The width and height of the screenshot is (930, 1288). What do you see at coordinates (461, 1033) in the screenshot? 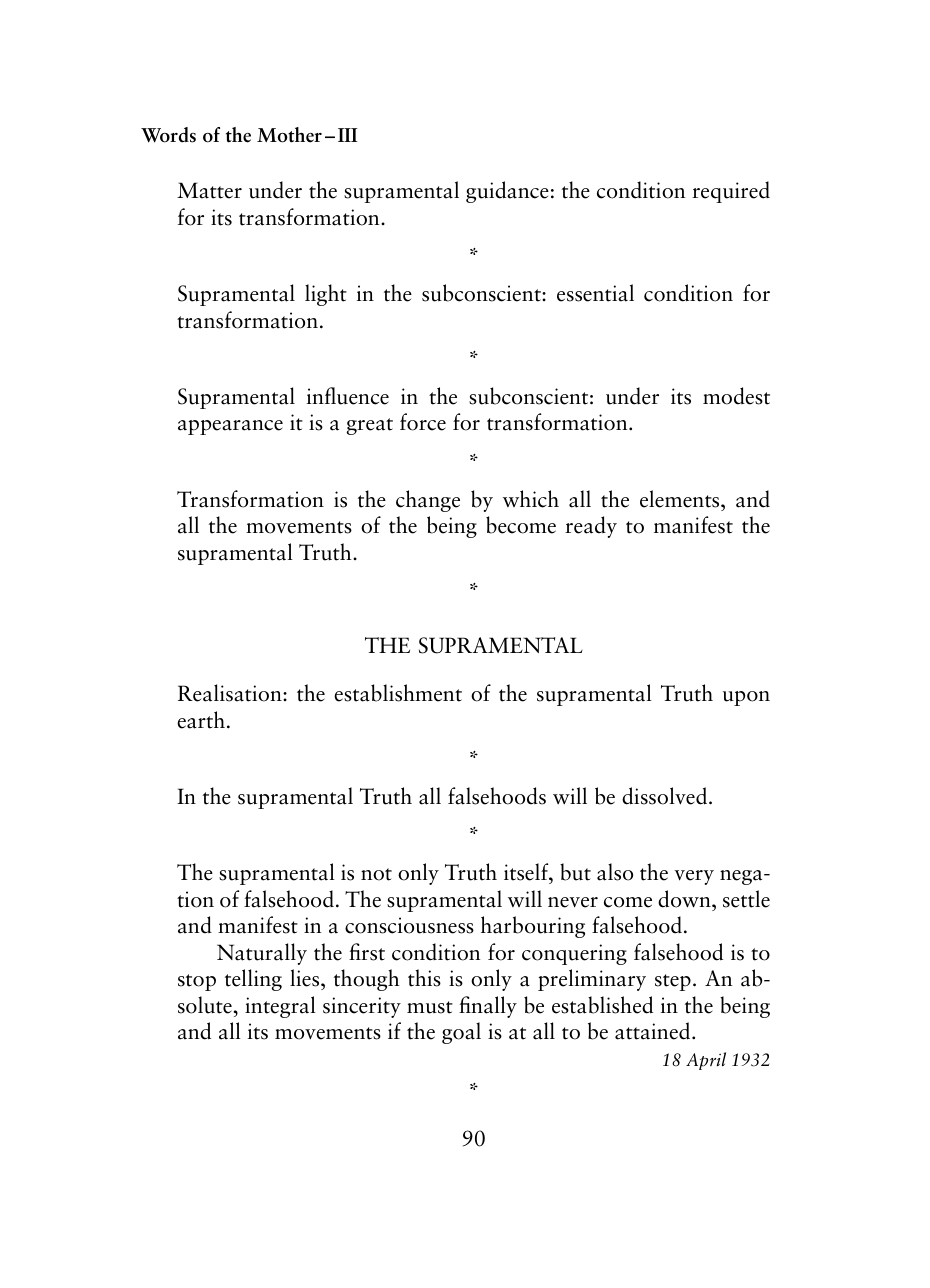
I see `goal` at bounding box center [461, 1033].
